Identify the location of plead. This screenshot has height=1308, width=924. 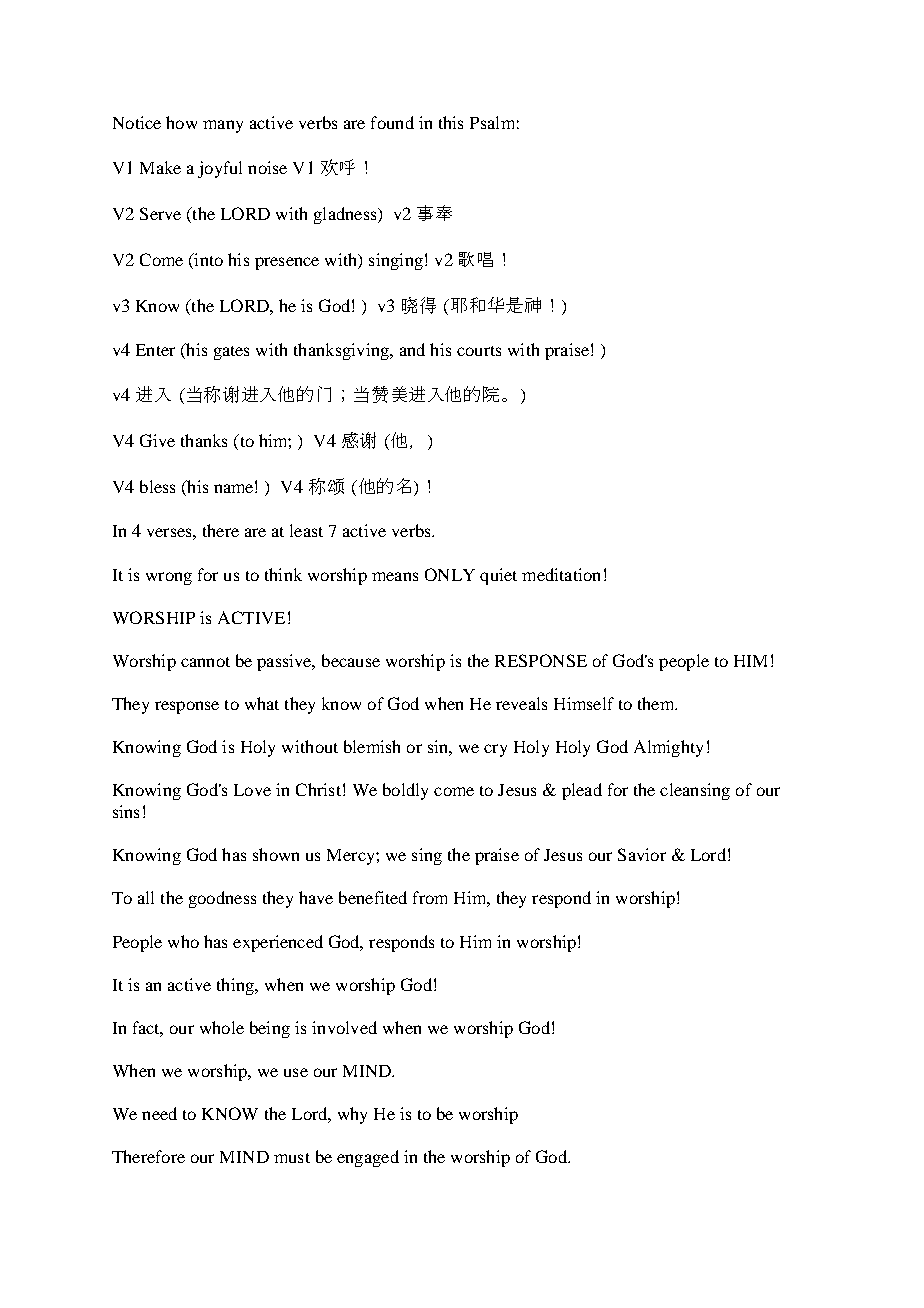
(582, 791).
